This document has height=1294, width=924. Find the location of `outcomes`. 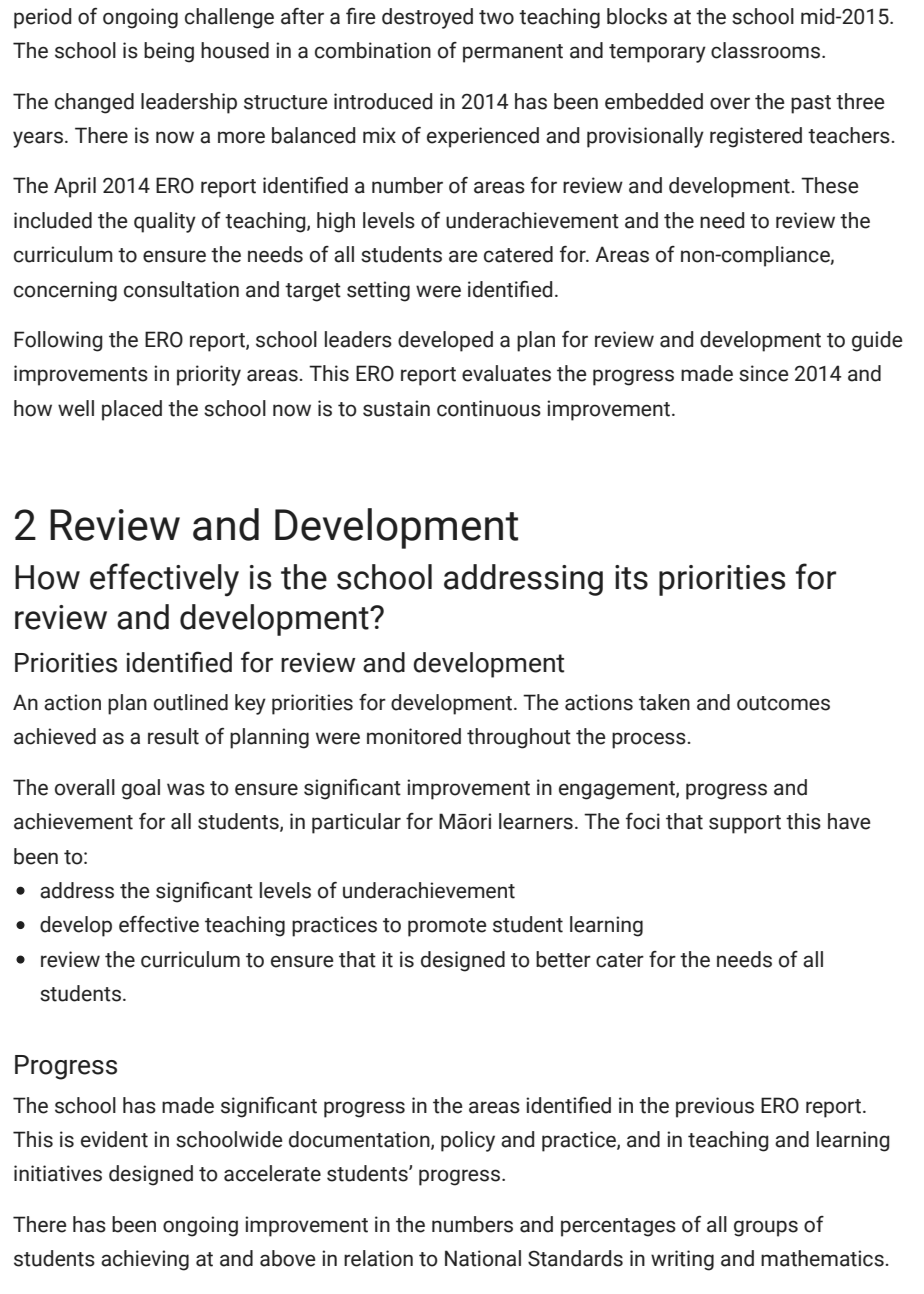

outcomes is located at coordinates (783, 703).
